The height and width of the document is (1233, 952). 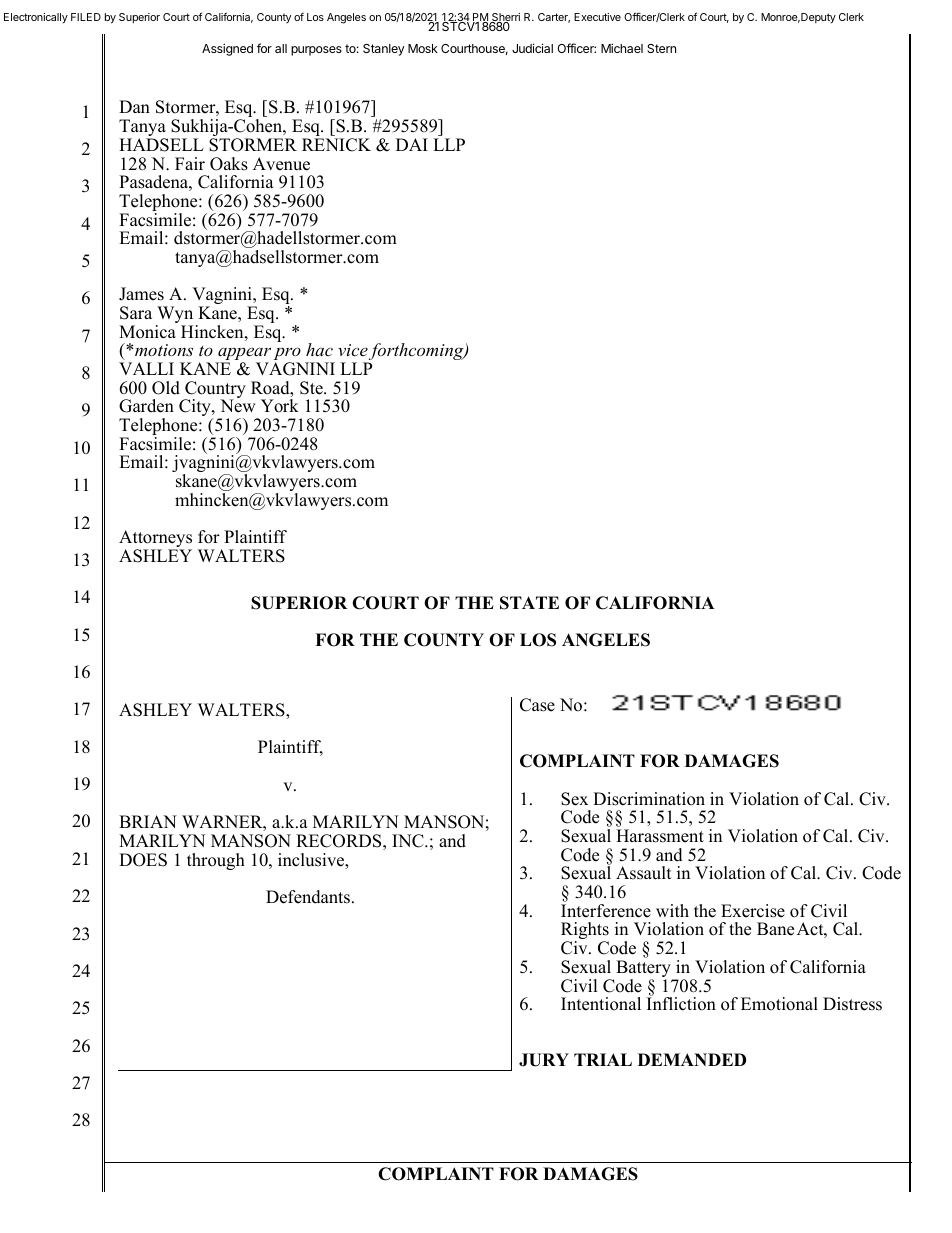 I want to click on Emotional, so click(x=779, y=1004).
